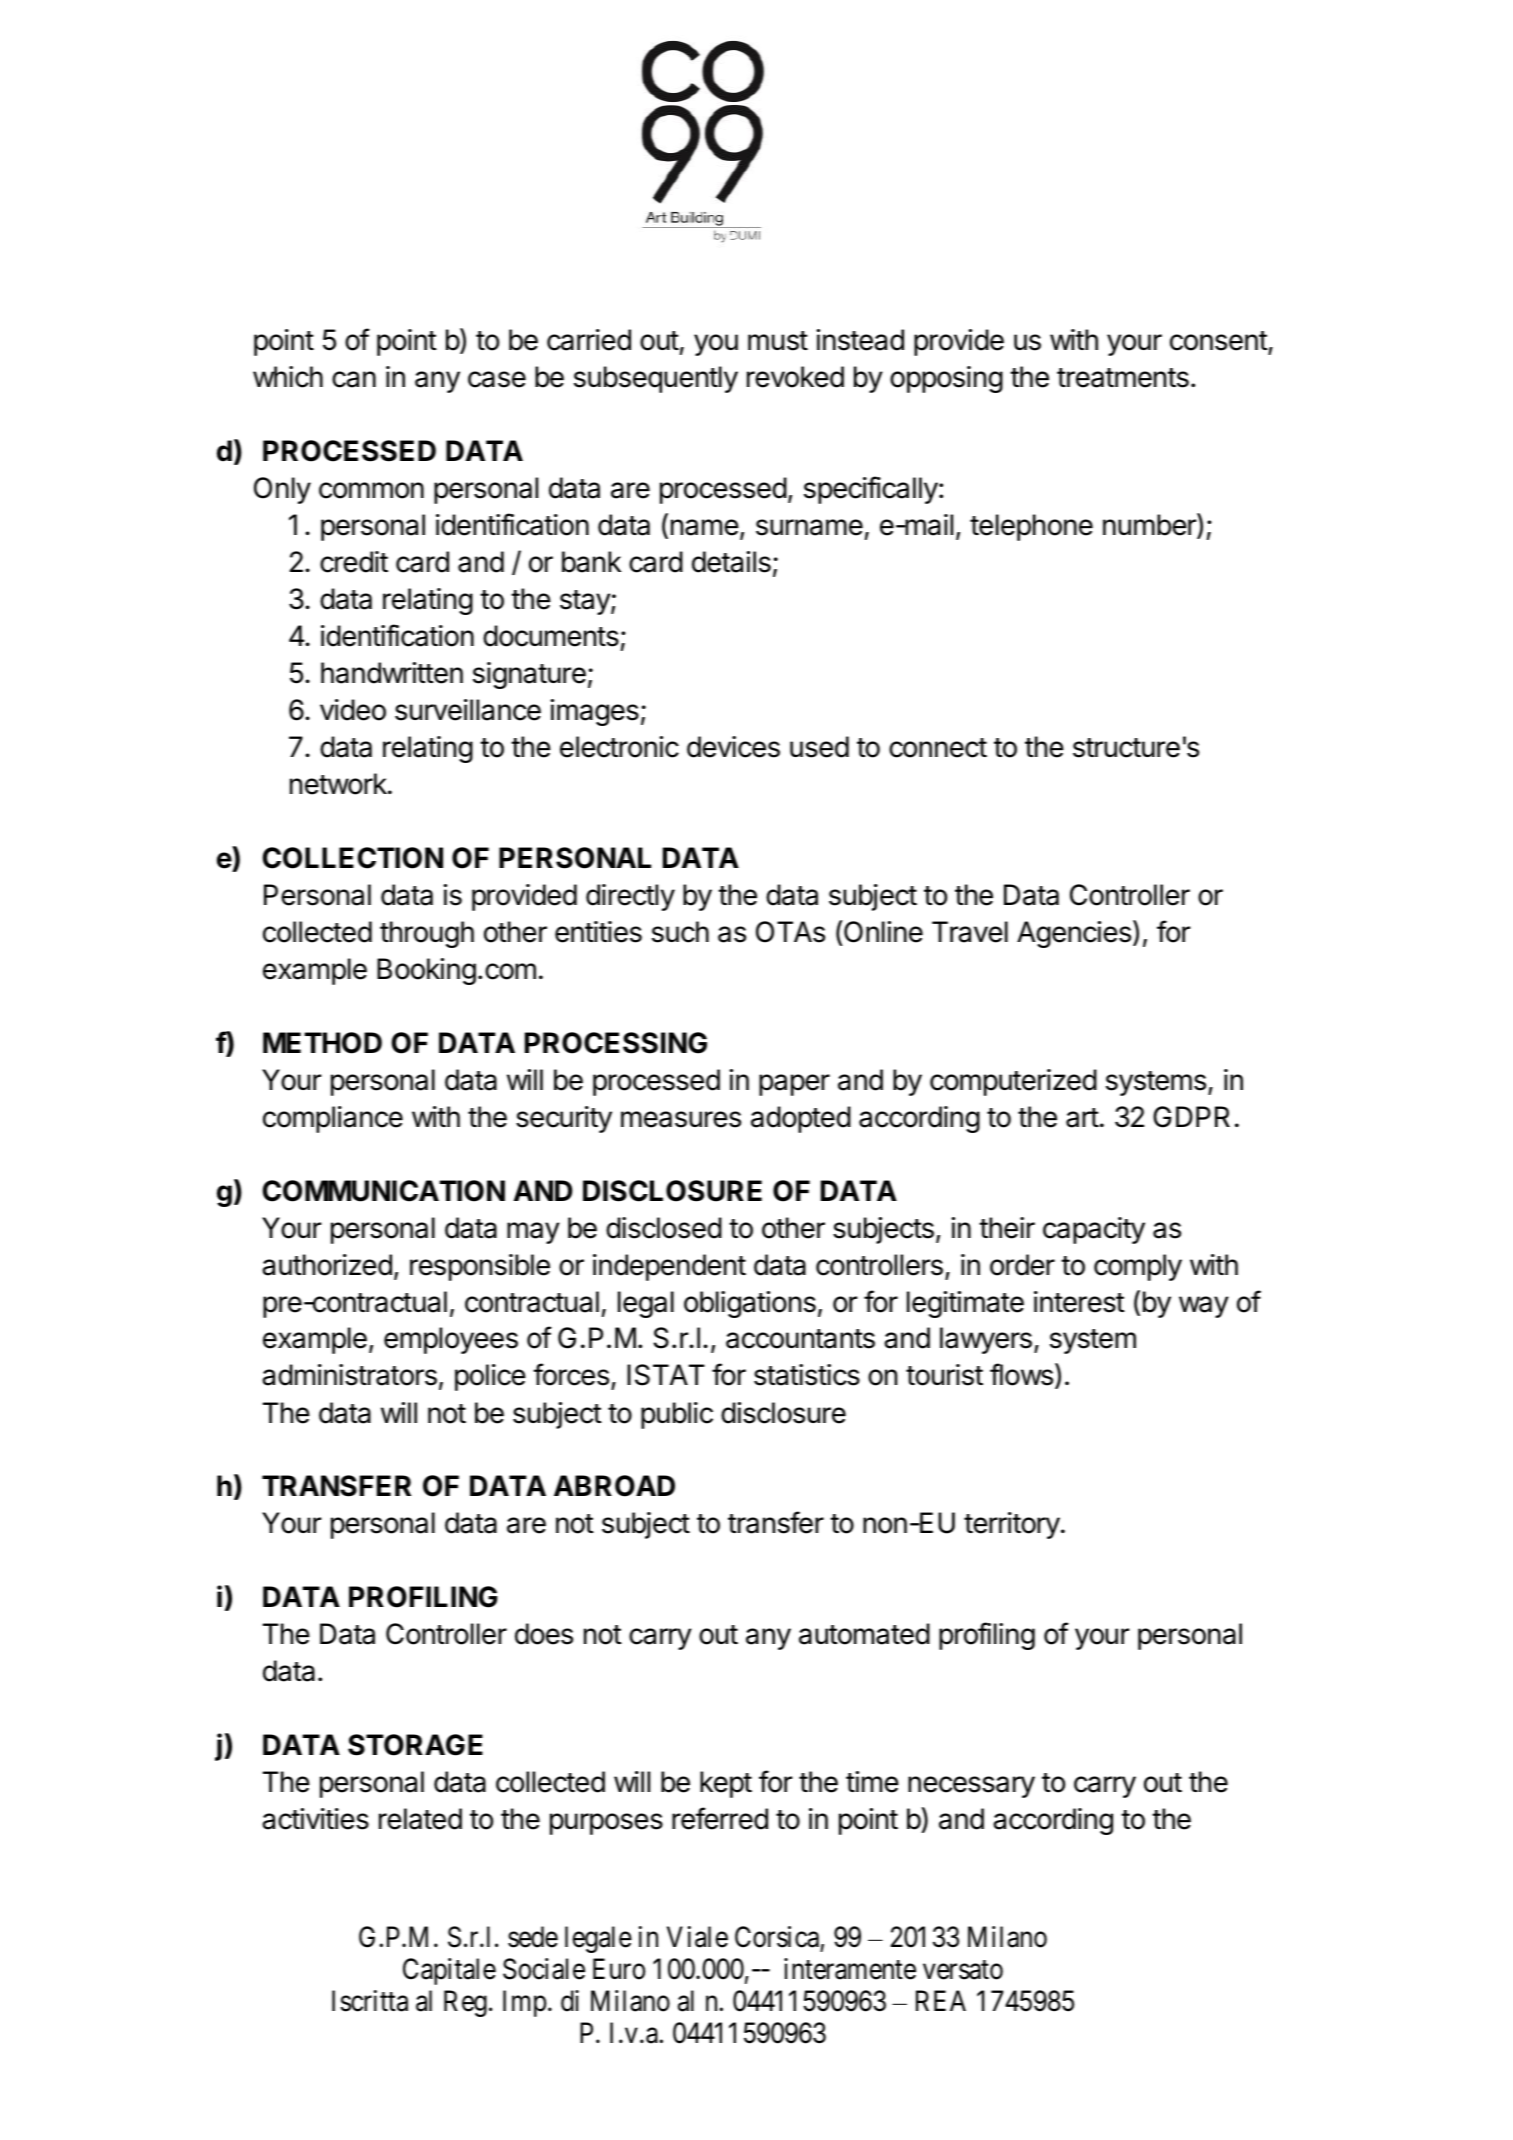 Image resolution: width=1513 pixels, height=2140 pixels. What do you see at coordinates (795, 377) in the screenshot?
I see `revoked` at bounding box center [795, 377].
